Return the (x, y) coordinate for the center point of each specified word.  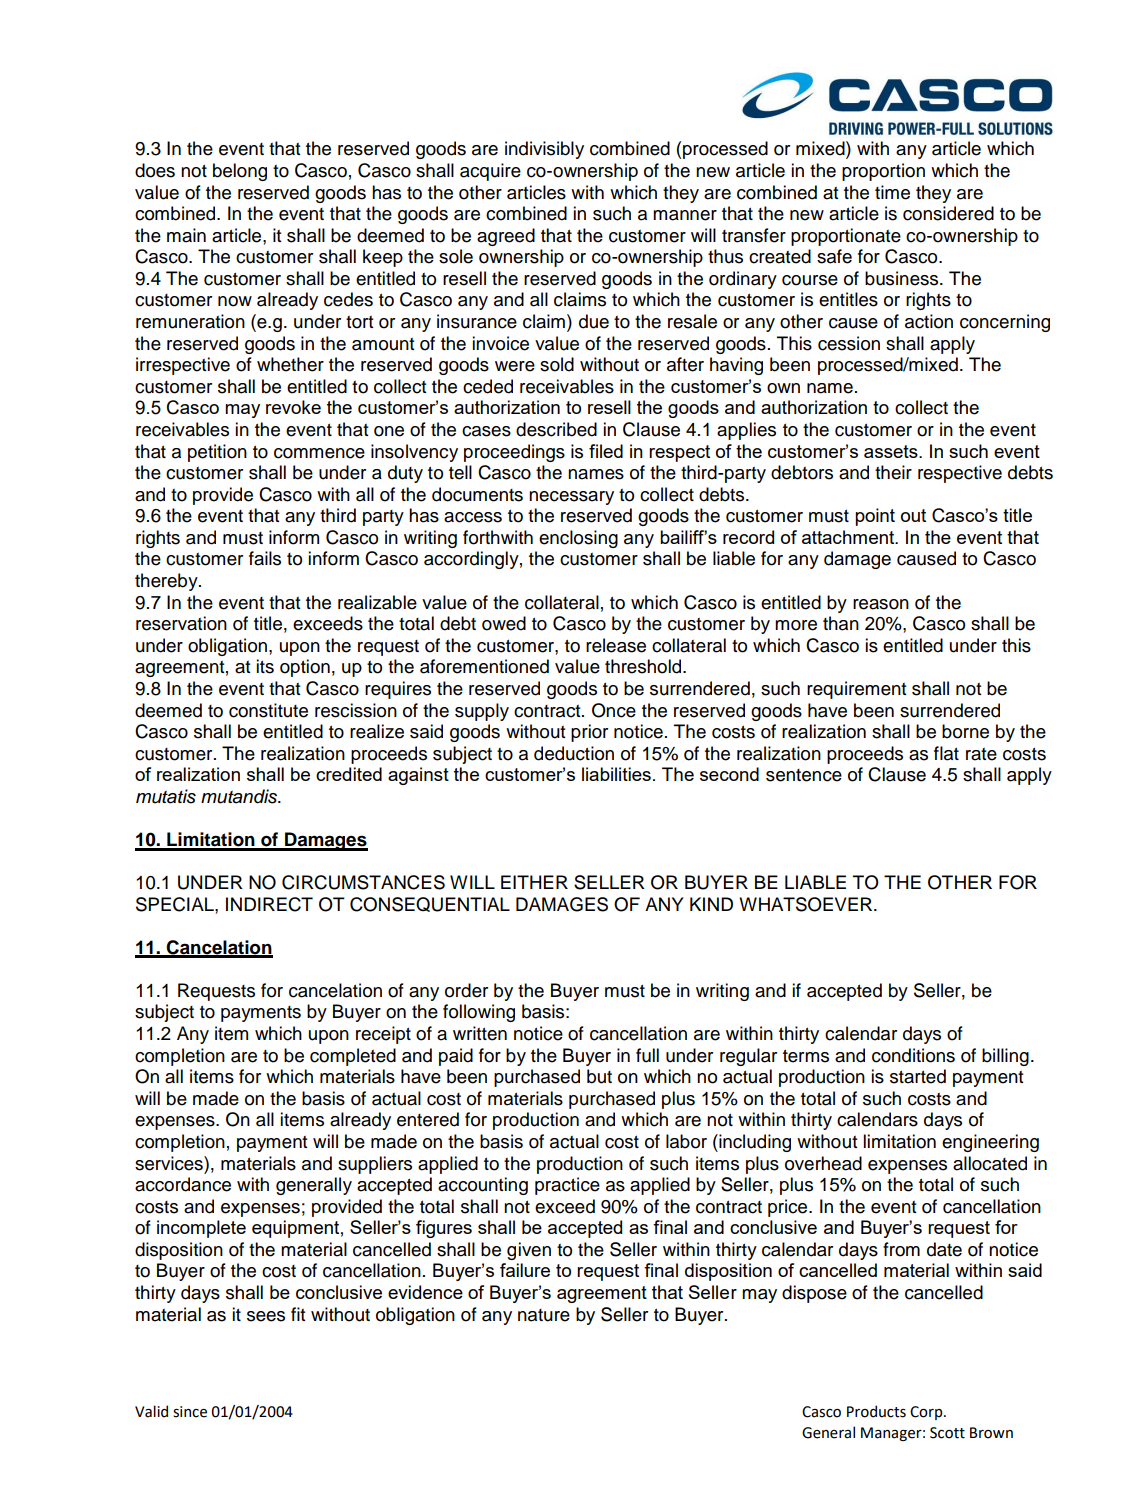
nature (544, 1315)
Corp (927, 1413)
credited (349, 774)
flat (946, 753)
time (892, 192)
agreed (506, 237)
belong (240, 172)
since (190, 1412)
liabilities (616, 774)
